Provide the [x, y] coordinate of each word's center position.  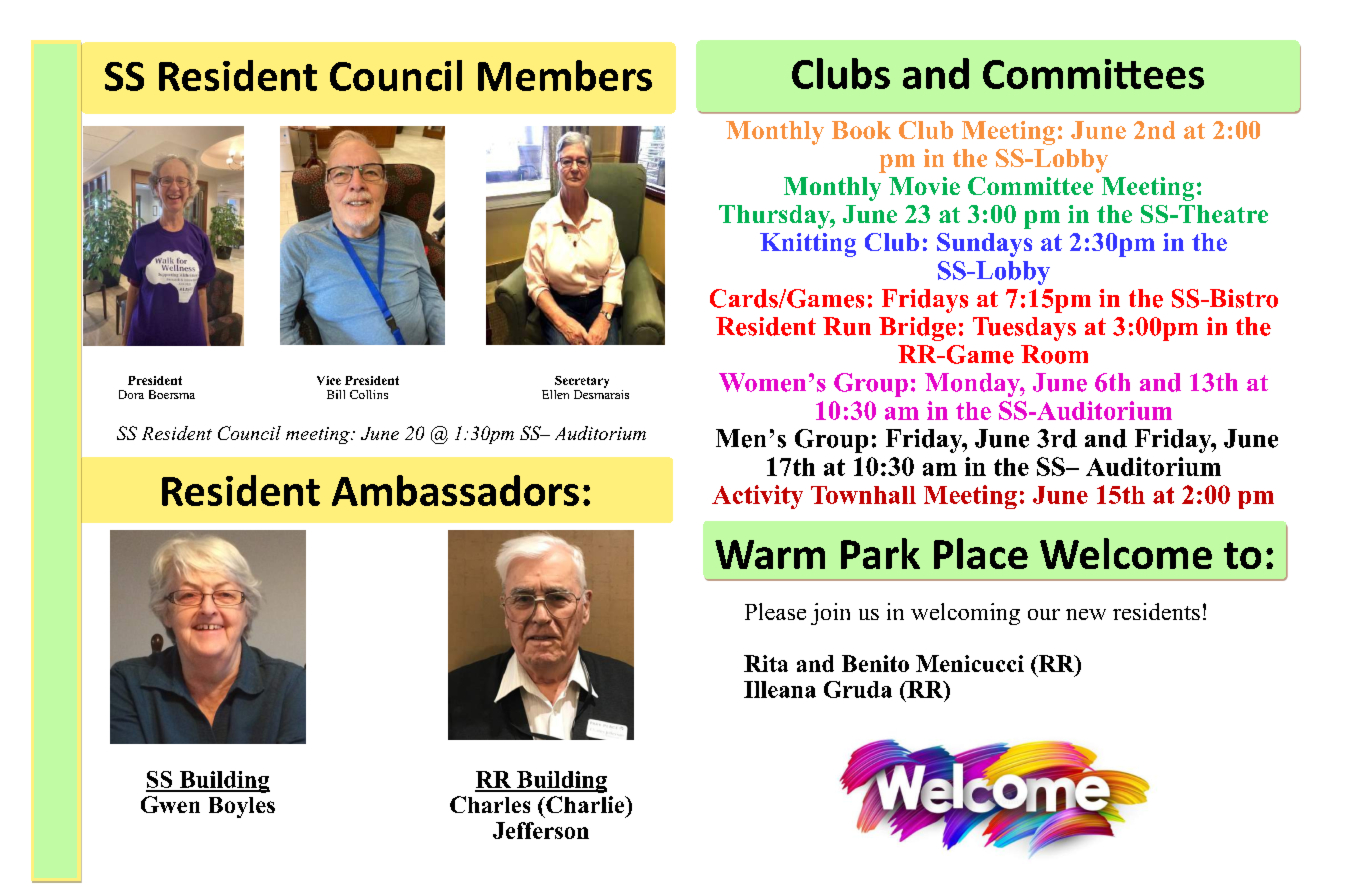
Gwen [170, 804]
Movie [924, 186]
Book [861, 130]
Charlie [585, 804]
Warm [770, 554]
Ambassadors [455, 490]
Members [565, 75]
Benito [875, 663]
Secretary [582, 382]
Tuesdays [1024, 329]
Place [981, 553]
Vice [329, 380]
